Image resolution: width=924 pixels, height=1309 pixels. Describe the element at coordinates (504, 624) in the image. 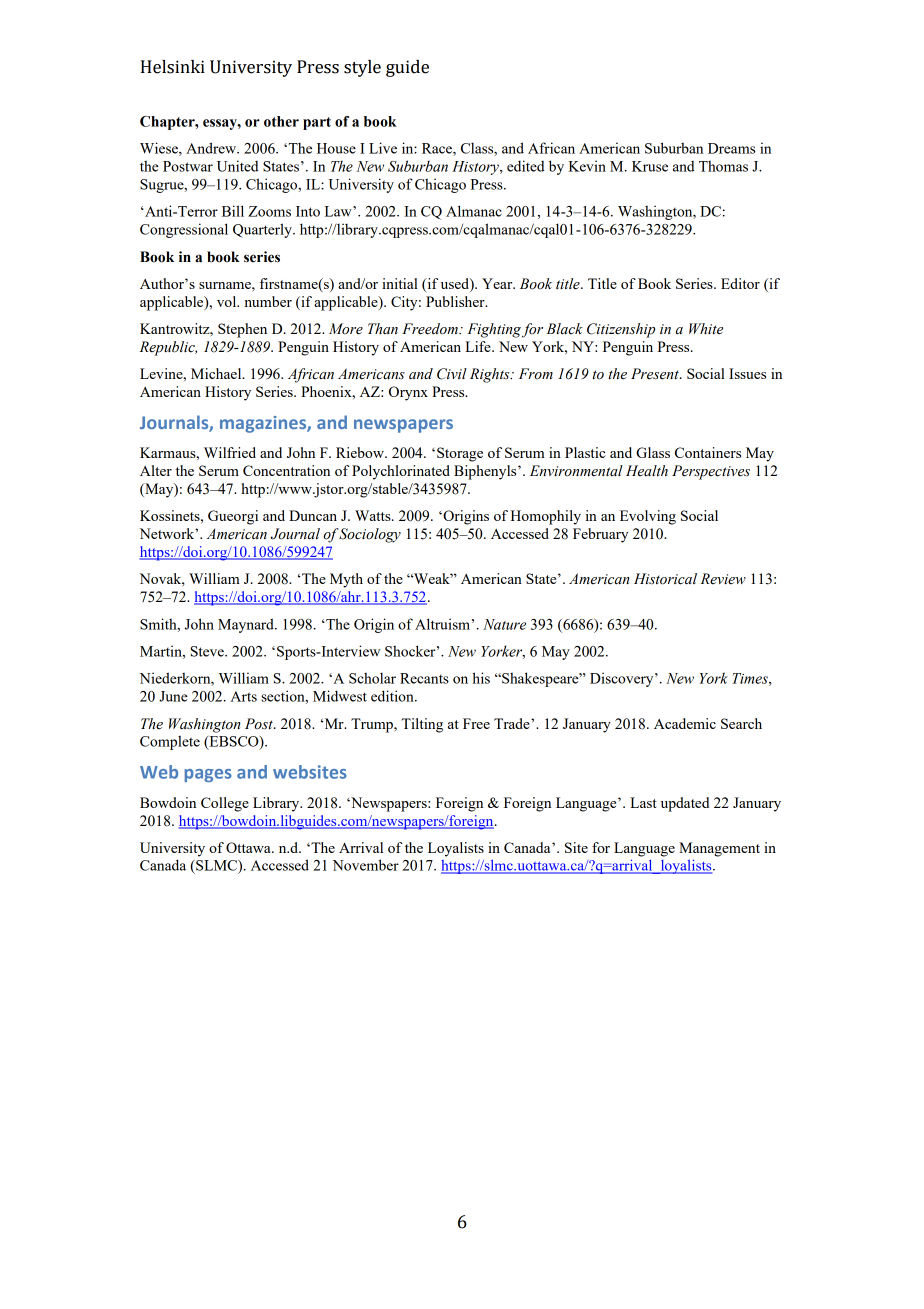

I see `Nature` at that location.
